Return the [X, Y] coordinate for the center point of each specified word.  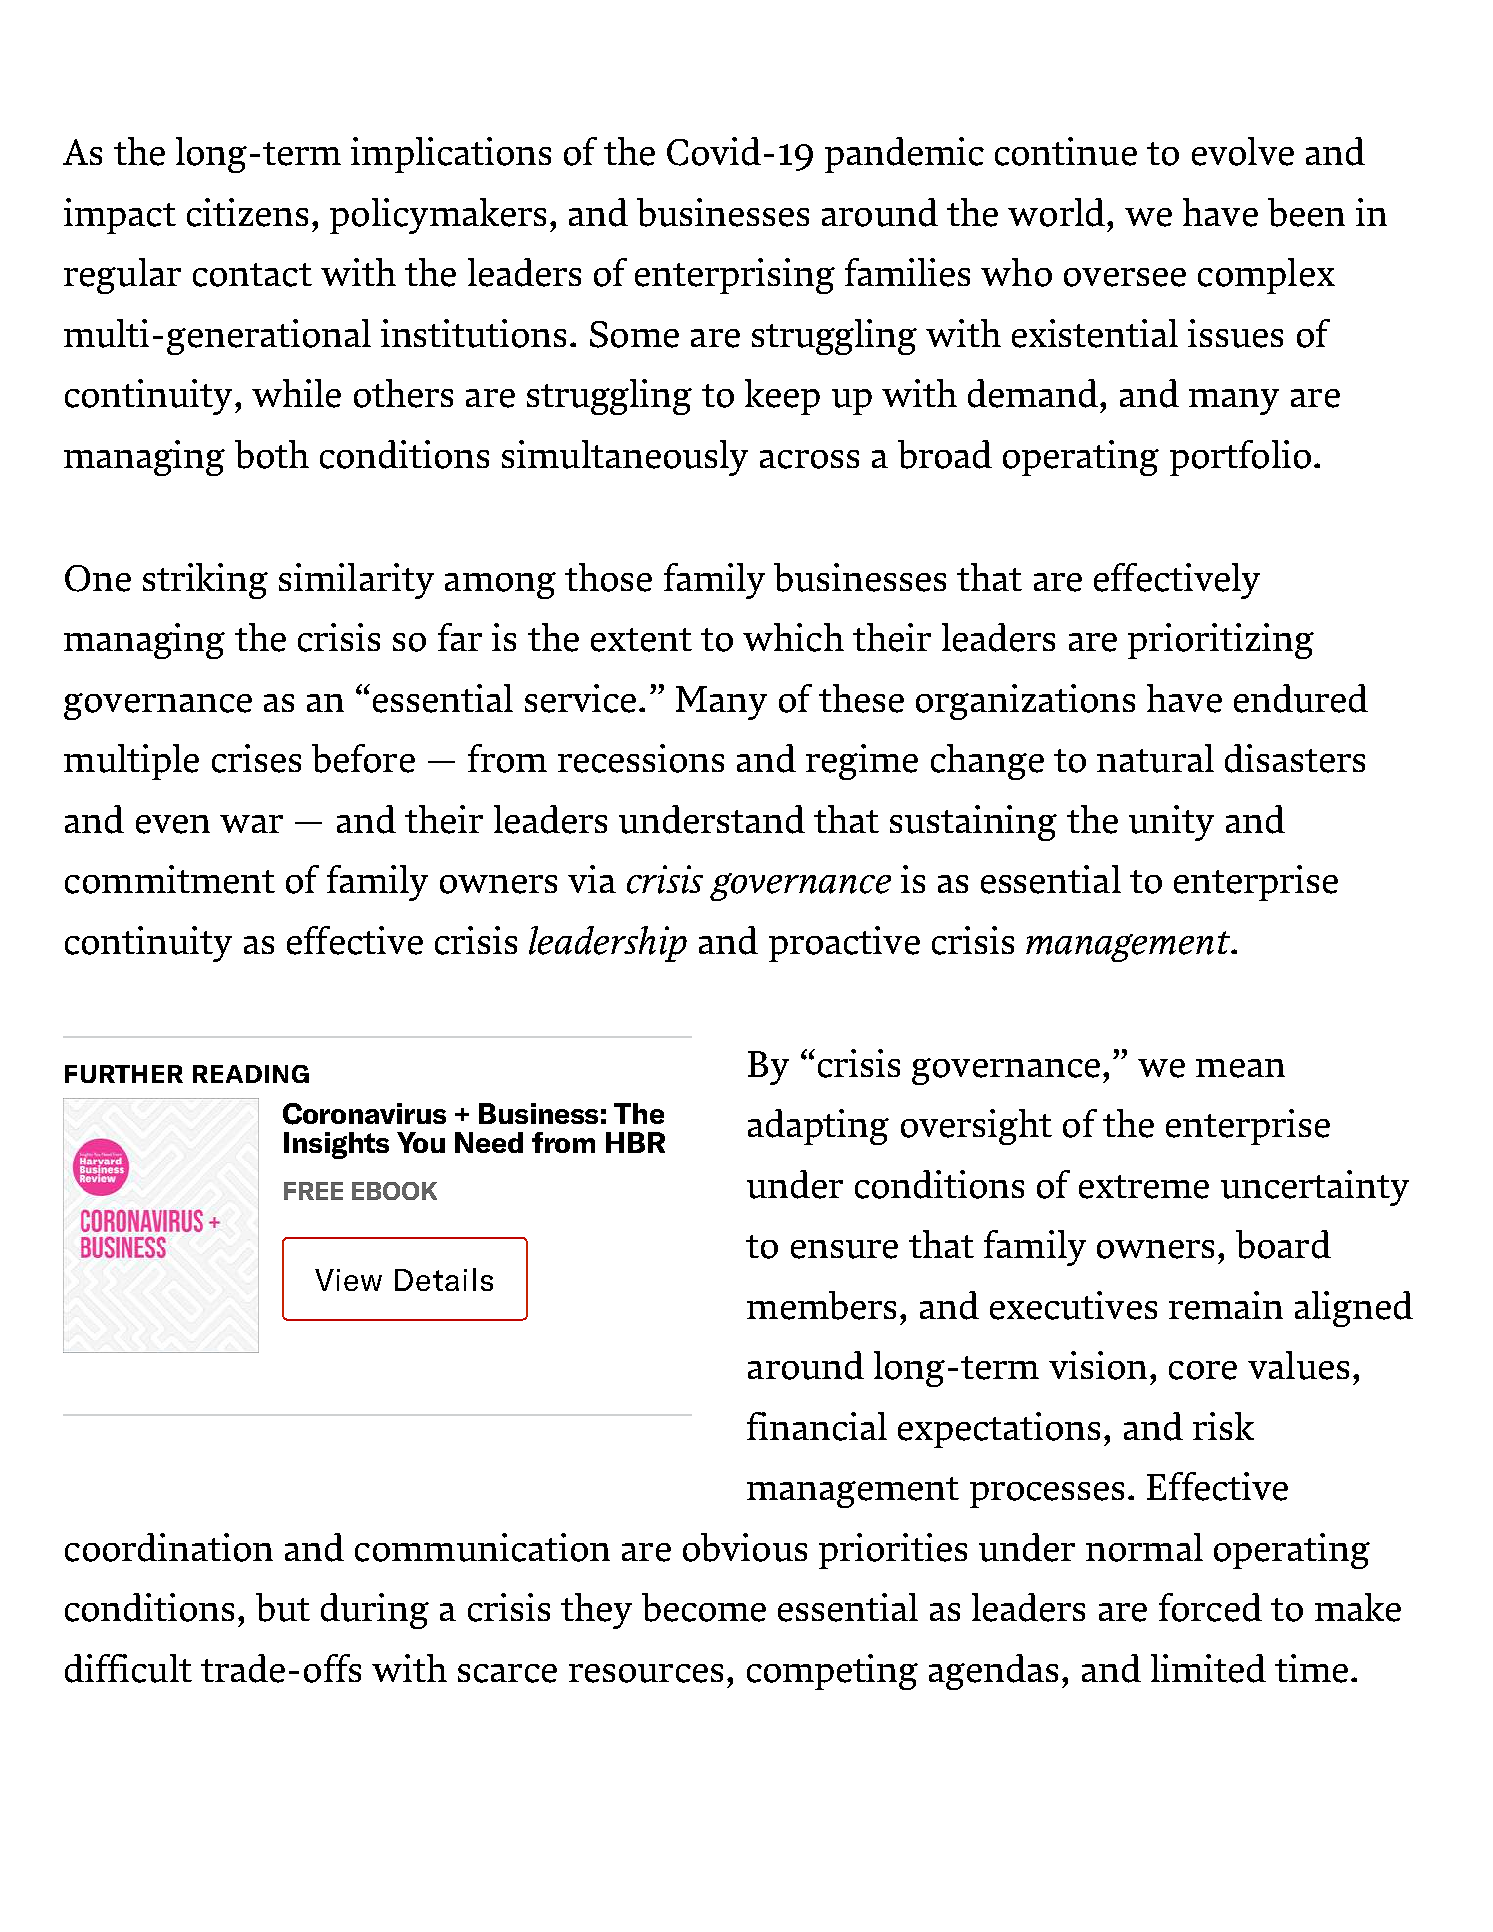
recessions [641, 758]
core [1203, 1370]
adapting [818, 1127]
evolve [1243, 151]
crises [256, 758]
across [809, 459]
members [821, 1305]
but [283, 1607]
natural [1155, 758]
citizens [247, 212]
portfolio [1240, 458]
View [348, 1280]
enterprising [735, 276]
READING [251, 1074]
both [272, 454]
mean [1240, 1068]
